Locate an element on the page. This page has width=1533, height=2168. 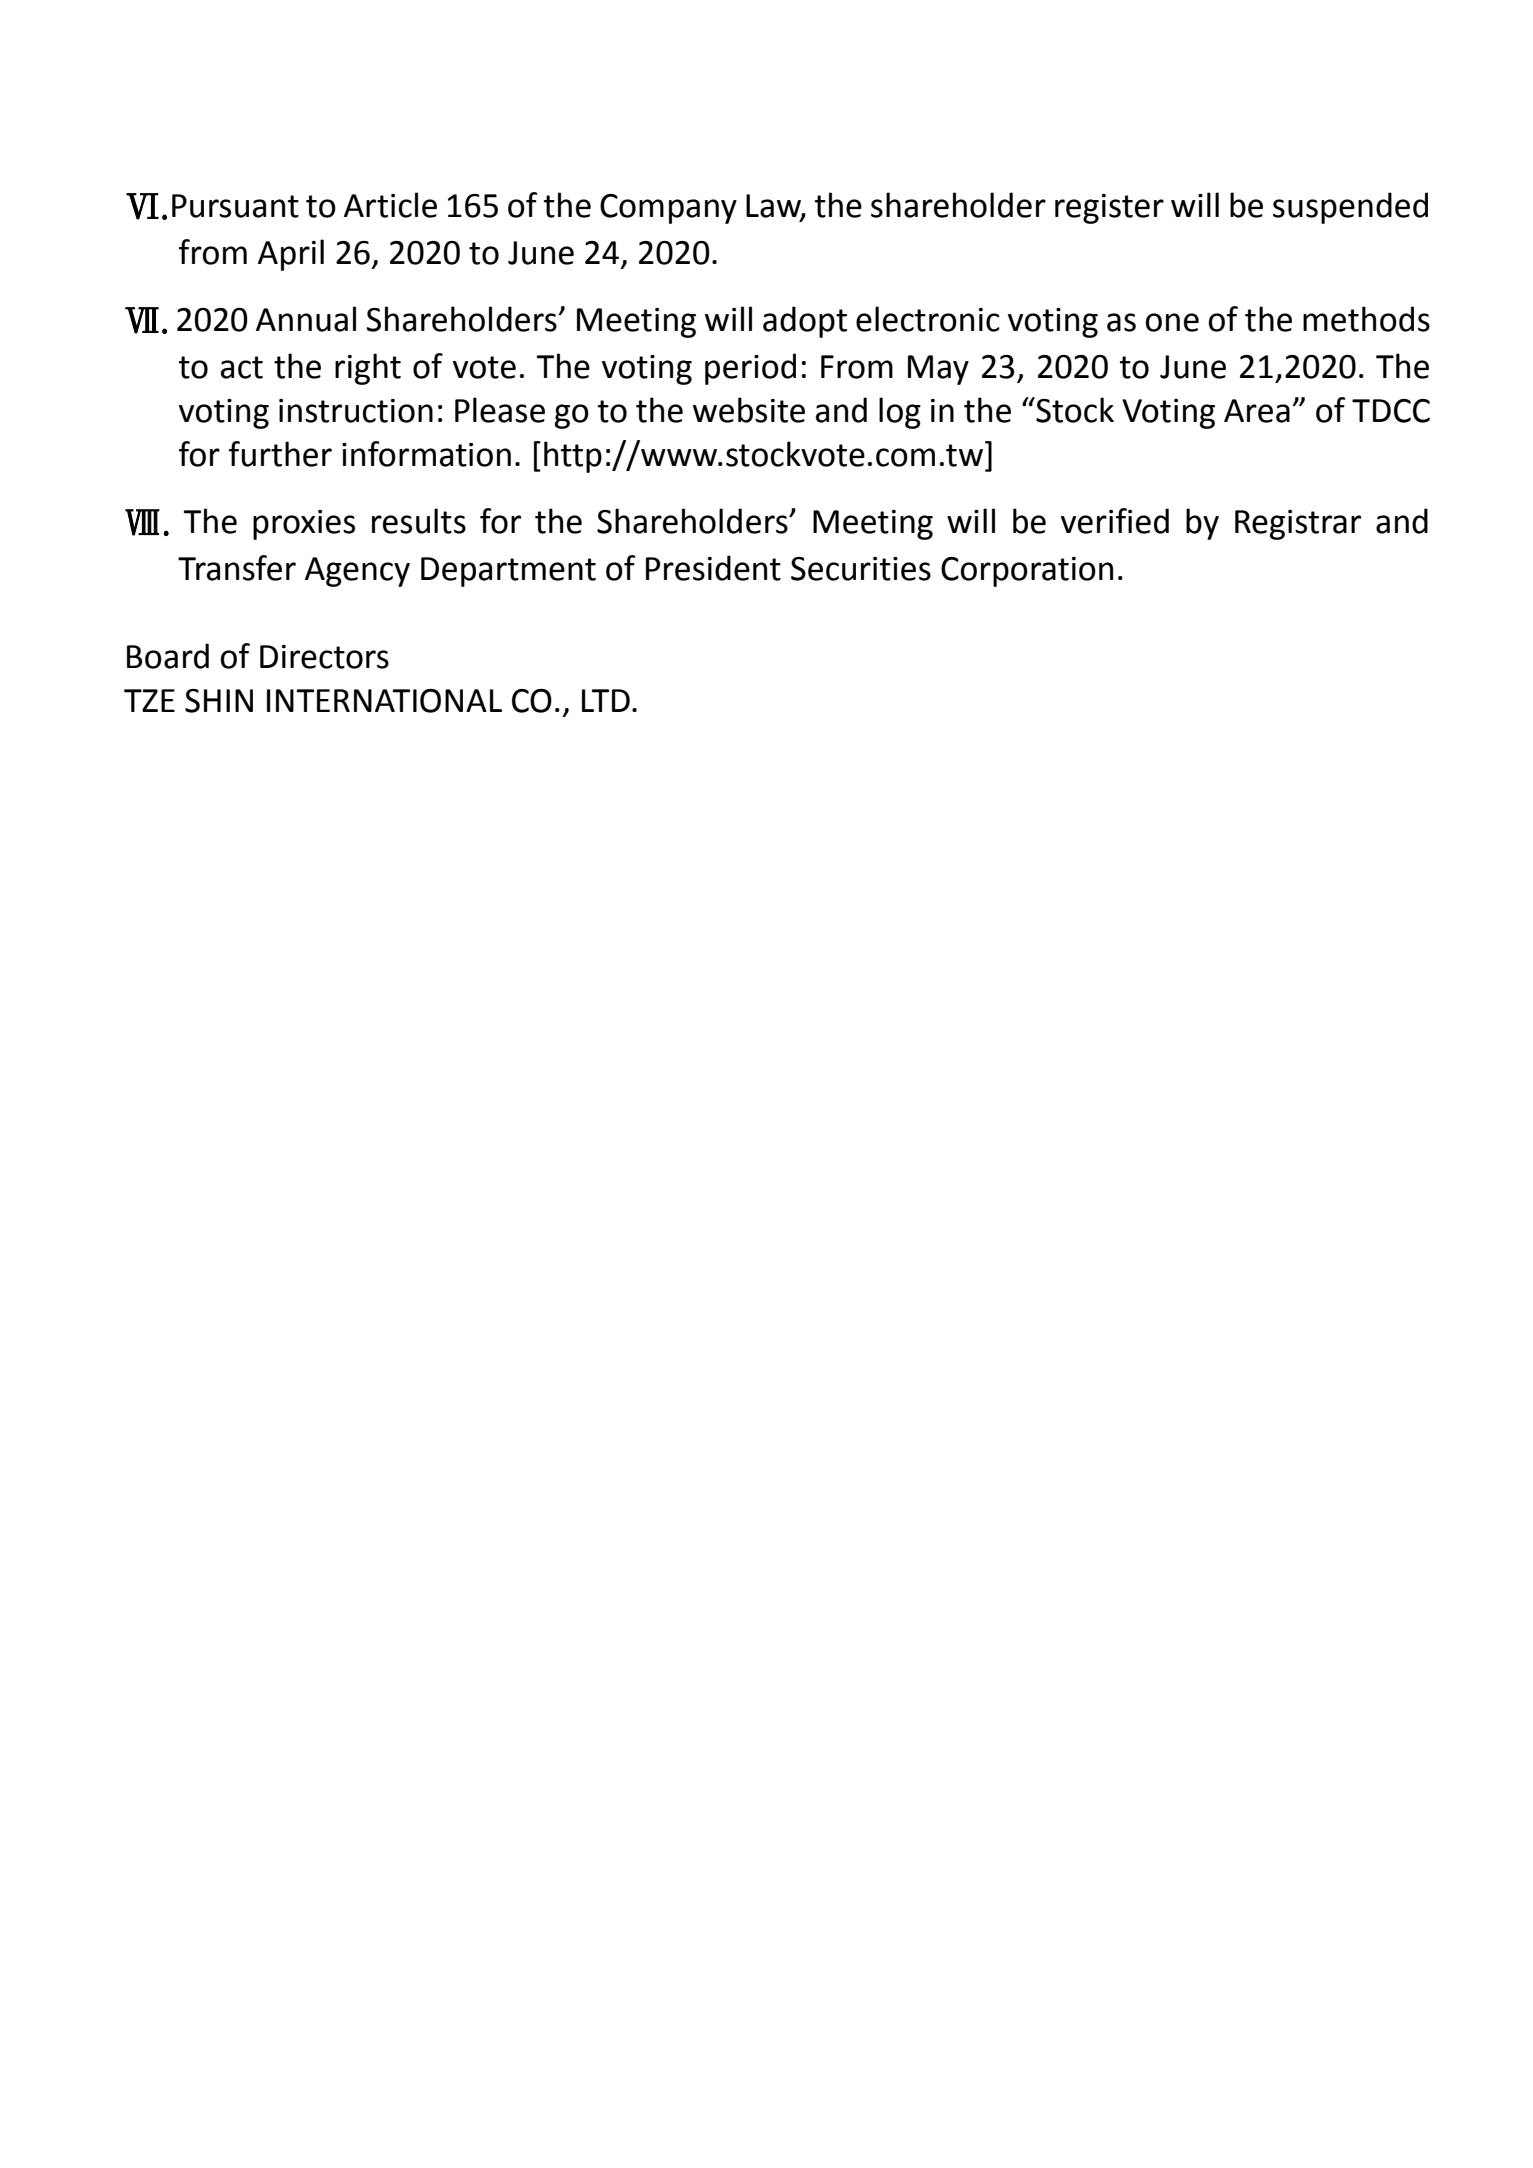
SHIN is located at coordinates (219, 701).
